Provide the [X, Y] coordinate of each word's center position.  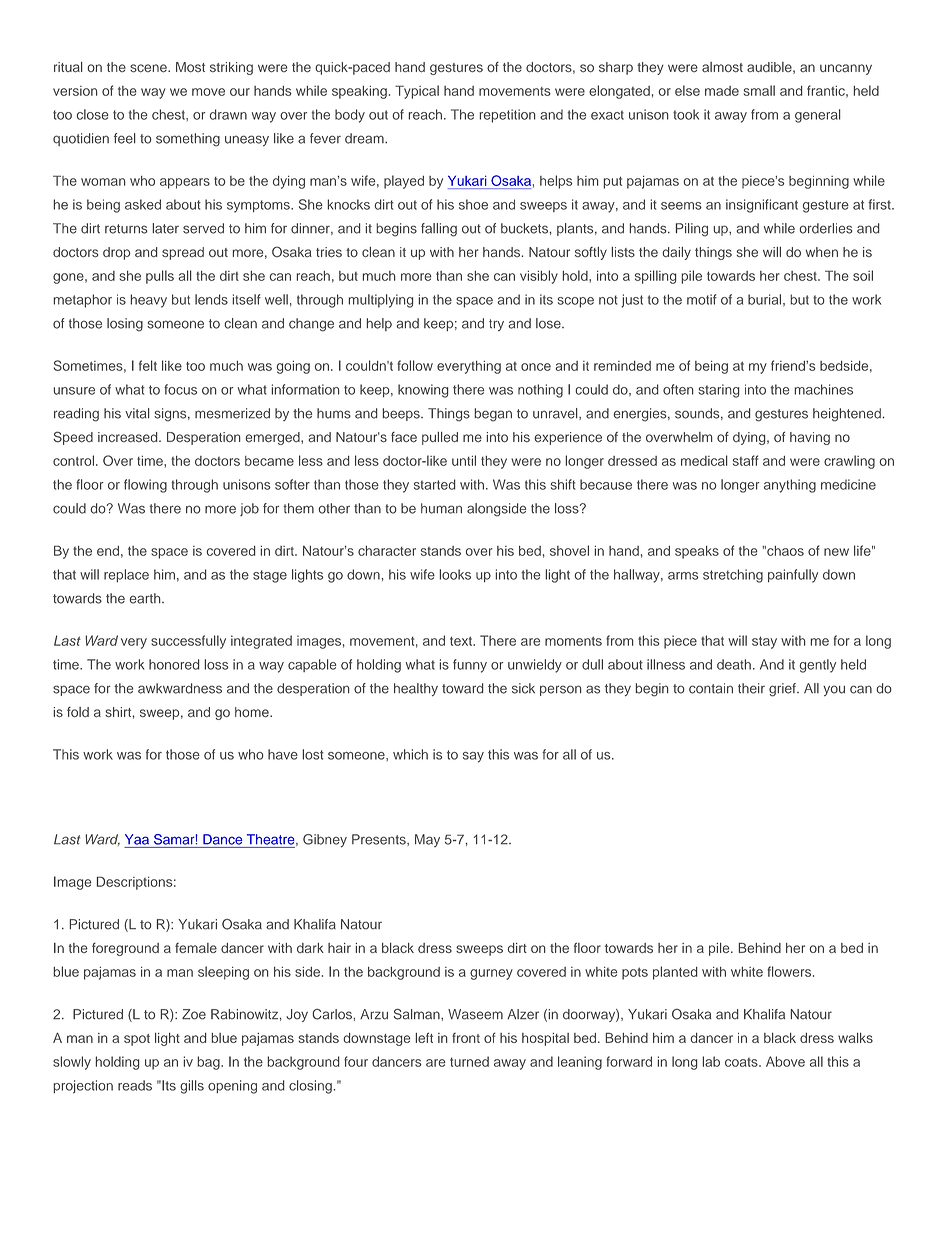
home [253, 712]
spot [137, 1040]
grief [783, 690]
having [810, 438]
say [473, 757]
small [759, 90]
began [493, 415]
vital [137, 413]
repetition [507, 116]
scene [149, 68]
